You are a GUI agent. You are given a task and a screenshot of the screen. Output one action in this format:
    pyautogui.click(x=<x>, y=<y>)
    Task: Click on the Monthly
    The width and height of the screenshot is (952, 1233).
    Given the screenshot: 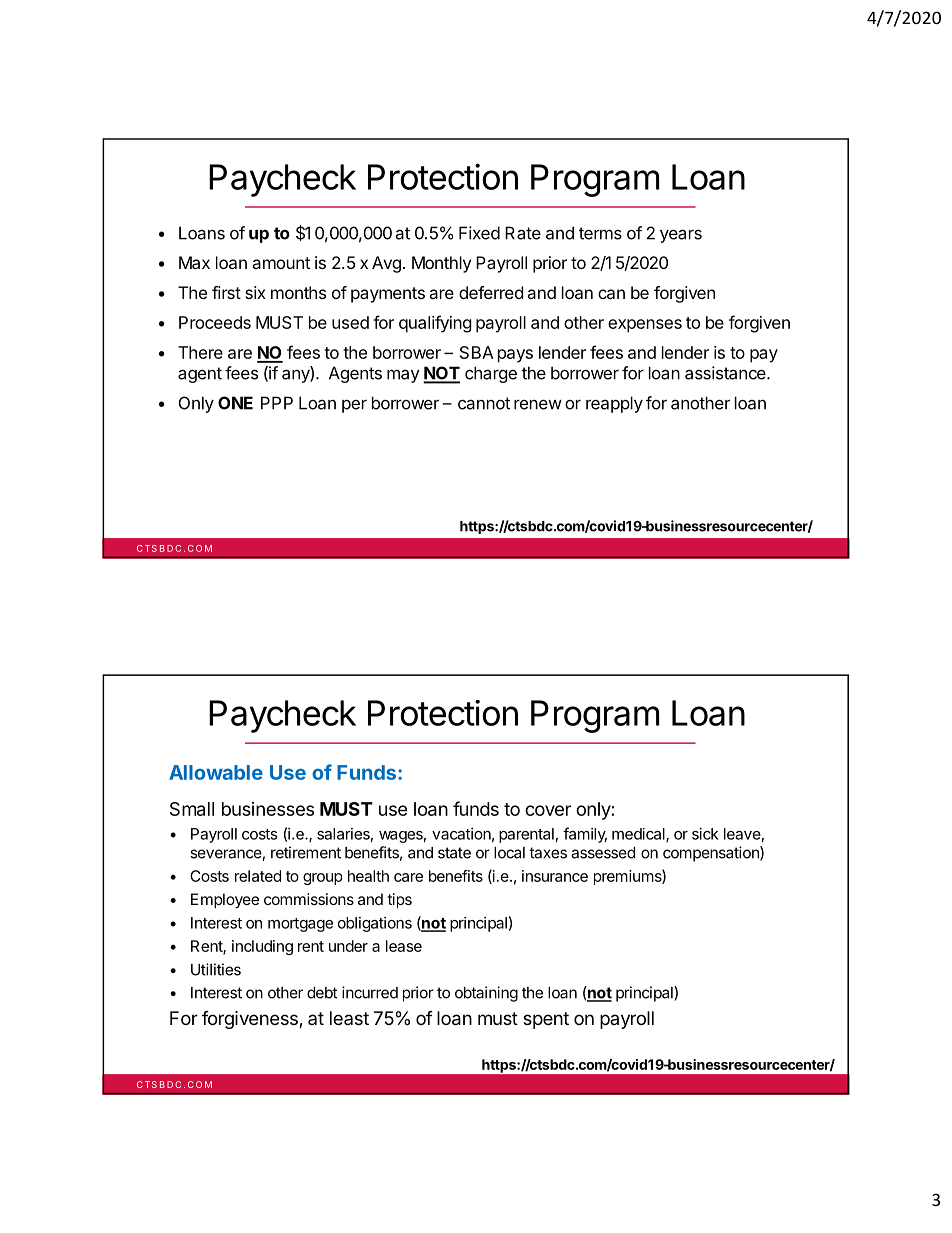 What is the action you would take?
    pyautogui.click(x=441, y=264)
